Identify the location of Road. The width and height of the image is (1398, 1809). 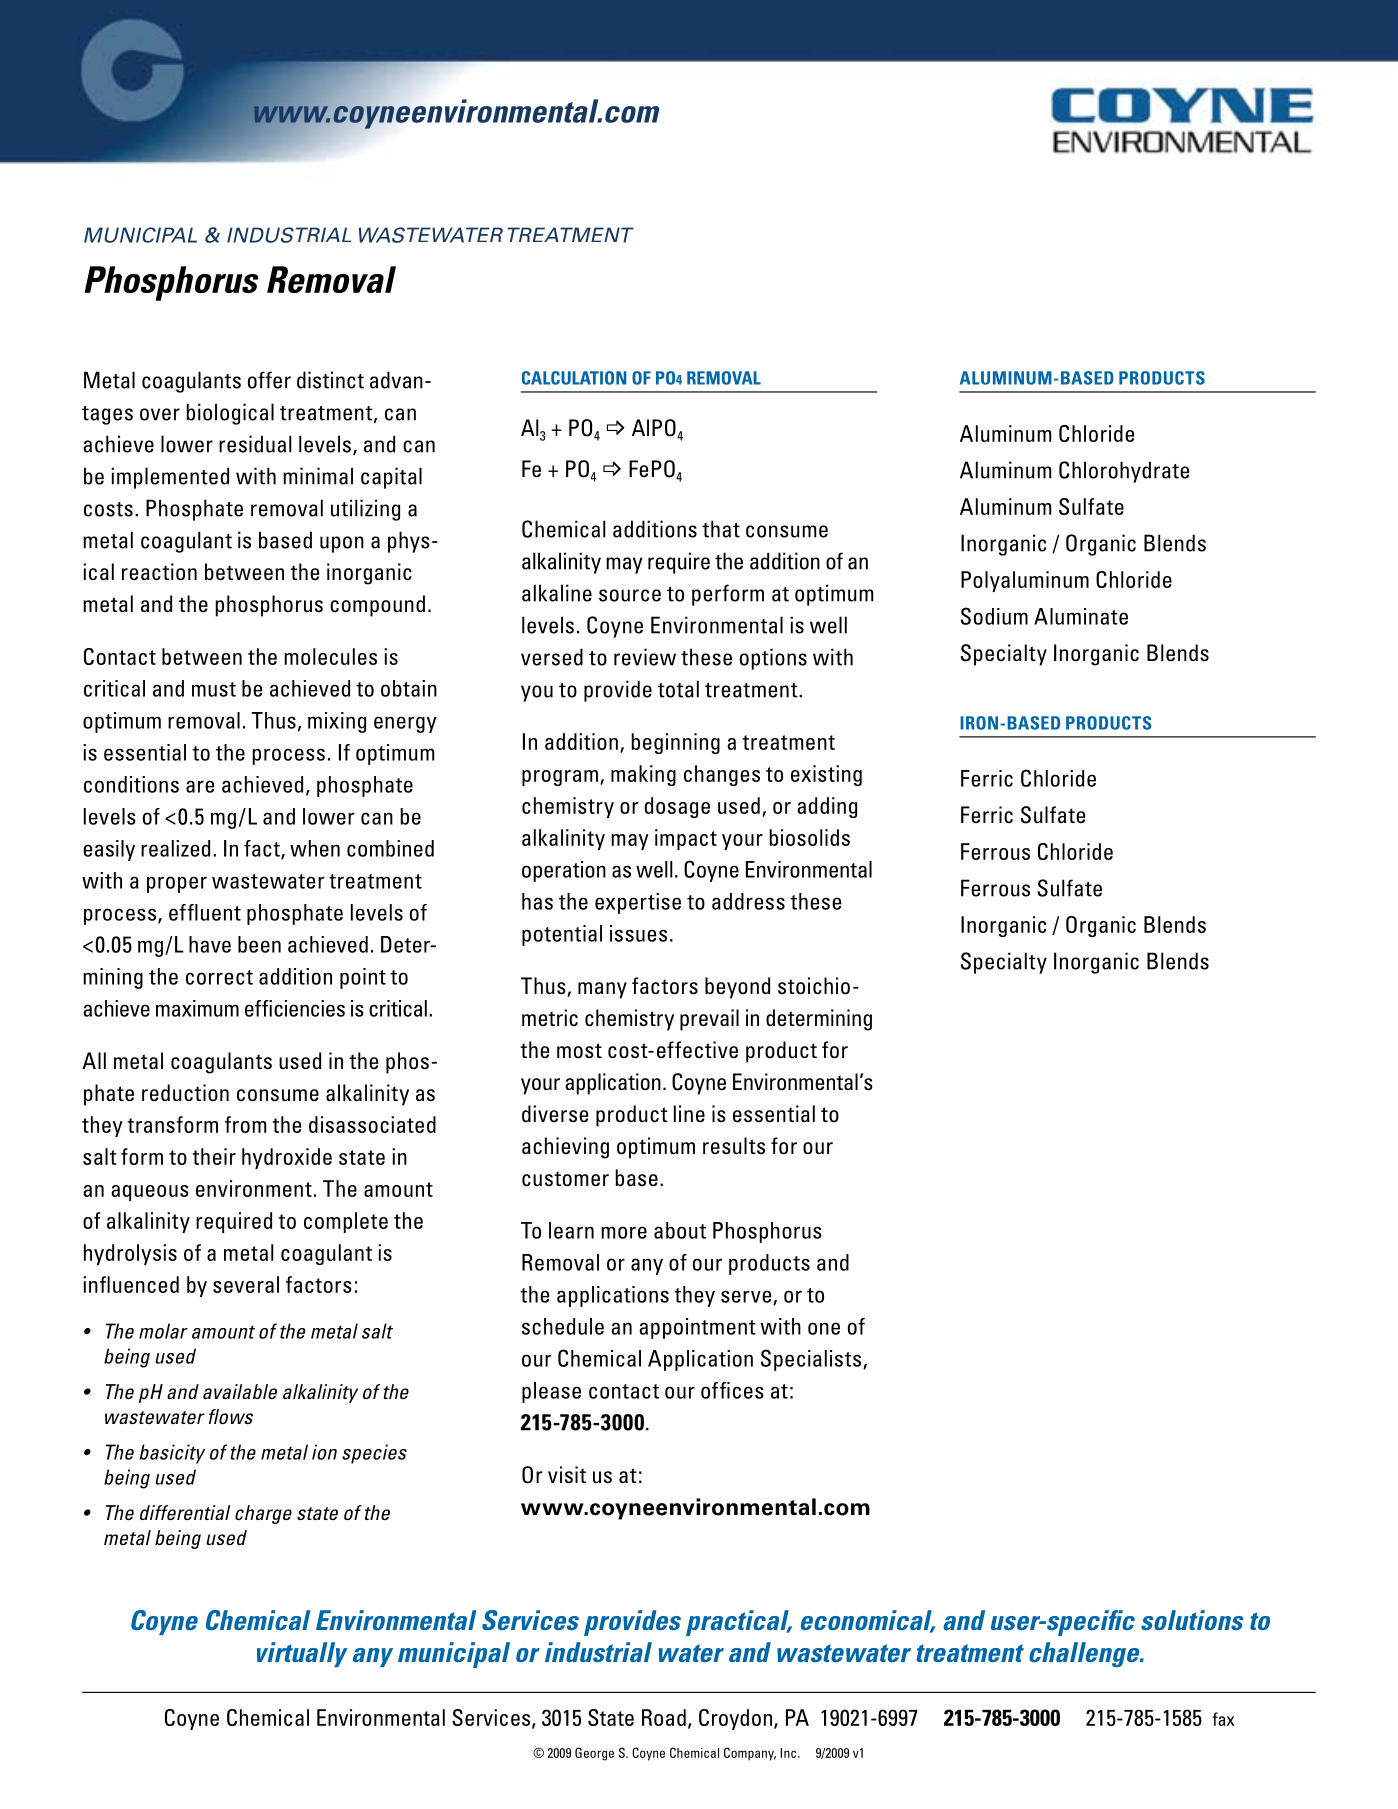
(664, 1717).
